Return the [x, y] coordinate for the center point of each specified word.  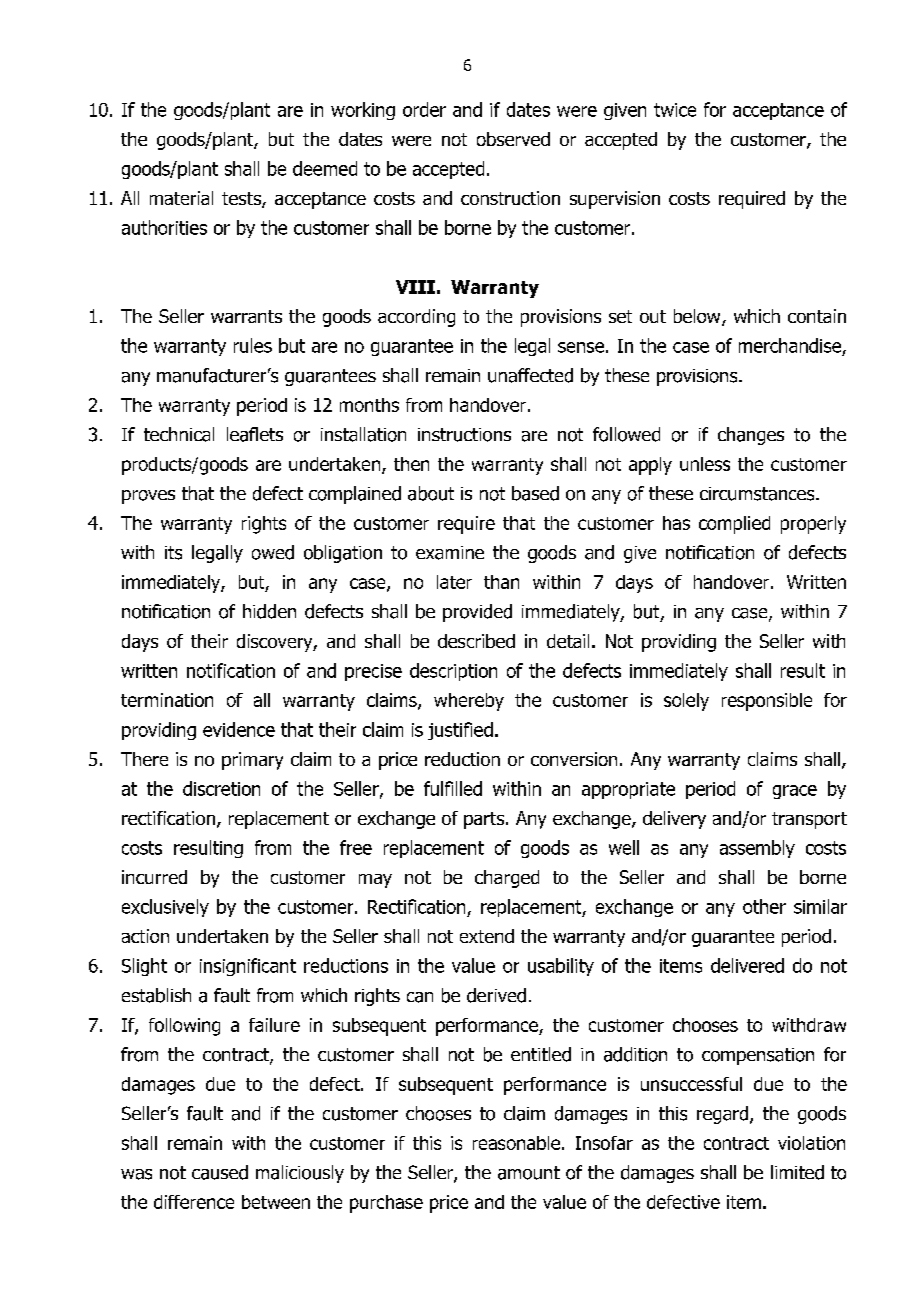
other [764, 906]
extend [487, 936]
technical [179, 434]
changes [751, 436]
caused [220, 1172]
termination [167, 700]
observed [513, 139]
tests [242, 200]
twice [675, 110]
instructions [464, 435]
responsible [767, 702]
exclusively [165, 908]
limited [797, 1172]
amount [529, 1173]
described [476, 641]
